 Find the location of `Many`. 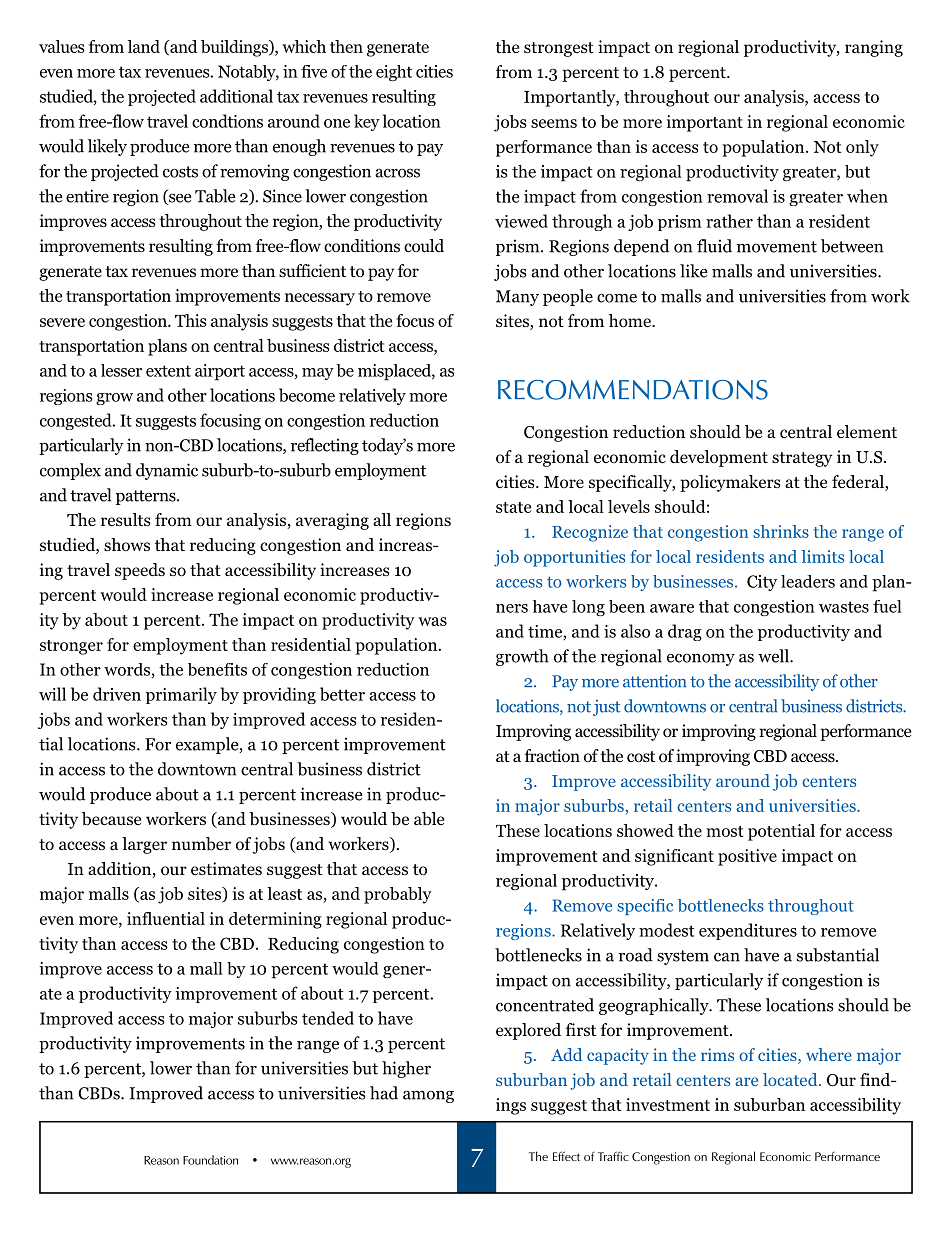

Many is located at coordinates (517, 298).
